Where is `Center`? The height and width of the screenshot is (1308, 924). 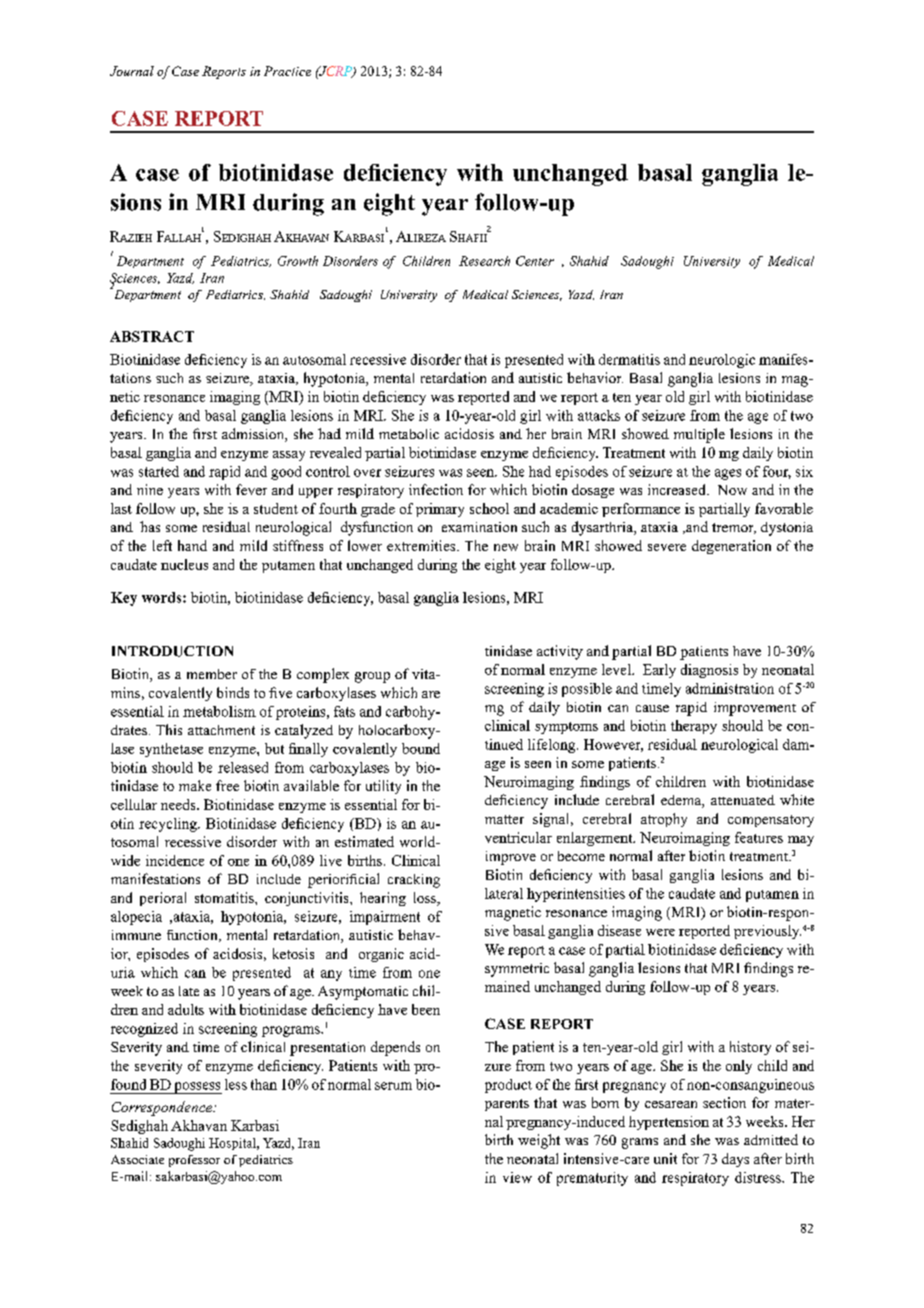 Center is located at coordinates (535, 261).
